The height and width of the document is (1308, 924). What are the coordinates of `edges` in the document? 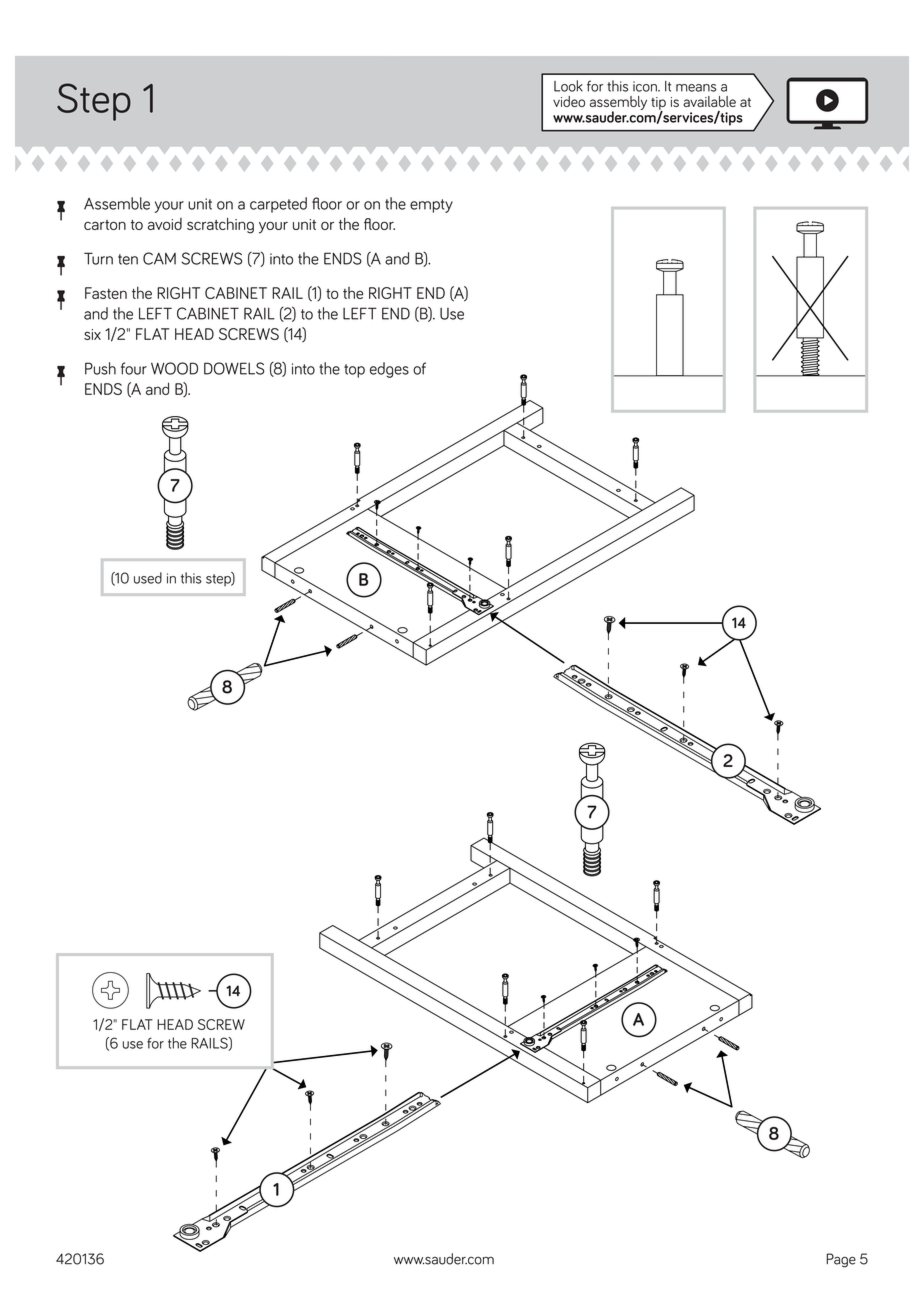 It's located at (389, 370).
